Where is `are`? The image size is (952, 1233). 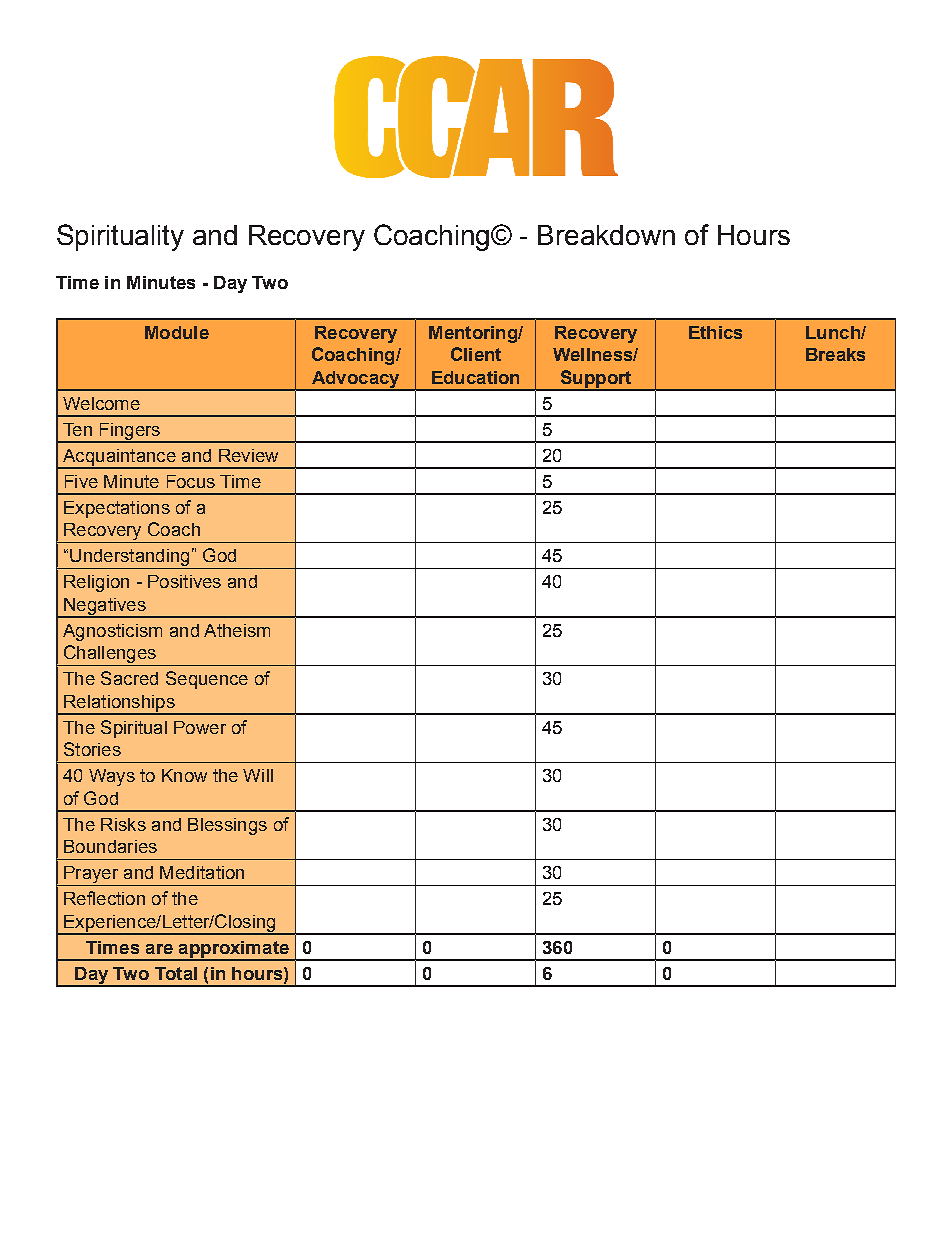
are is located at coordinates (159, 949).
